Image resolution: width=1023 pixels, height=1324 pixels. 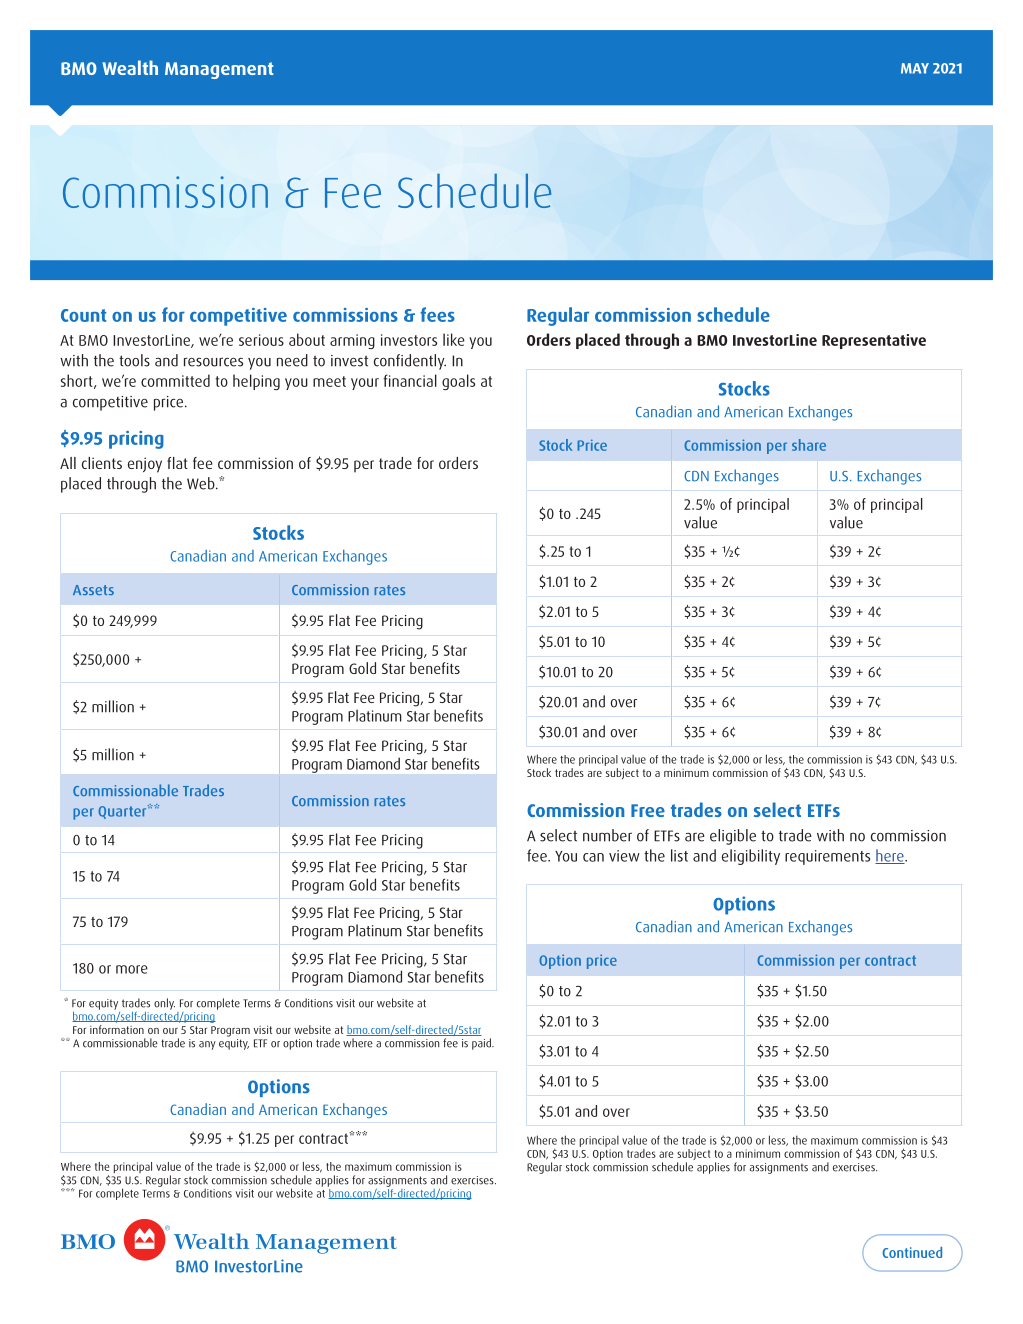 I want to click on only, so click(x=164, y=1004).
